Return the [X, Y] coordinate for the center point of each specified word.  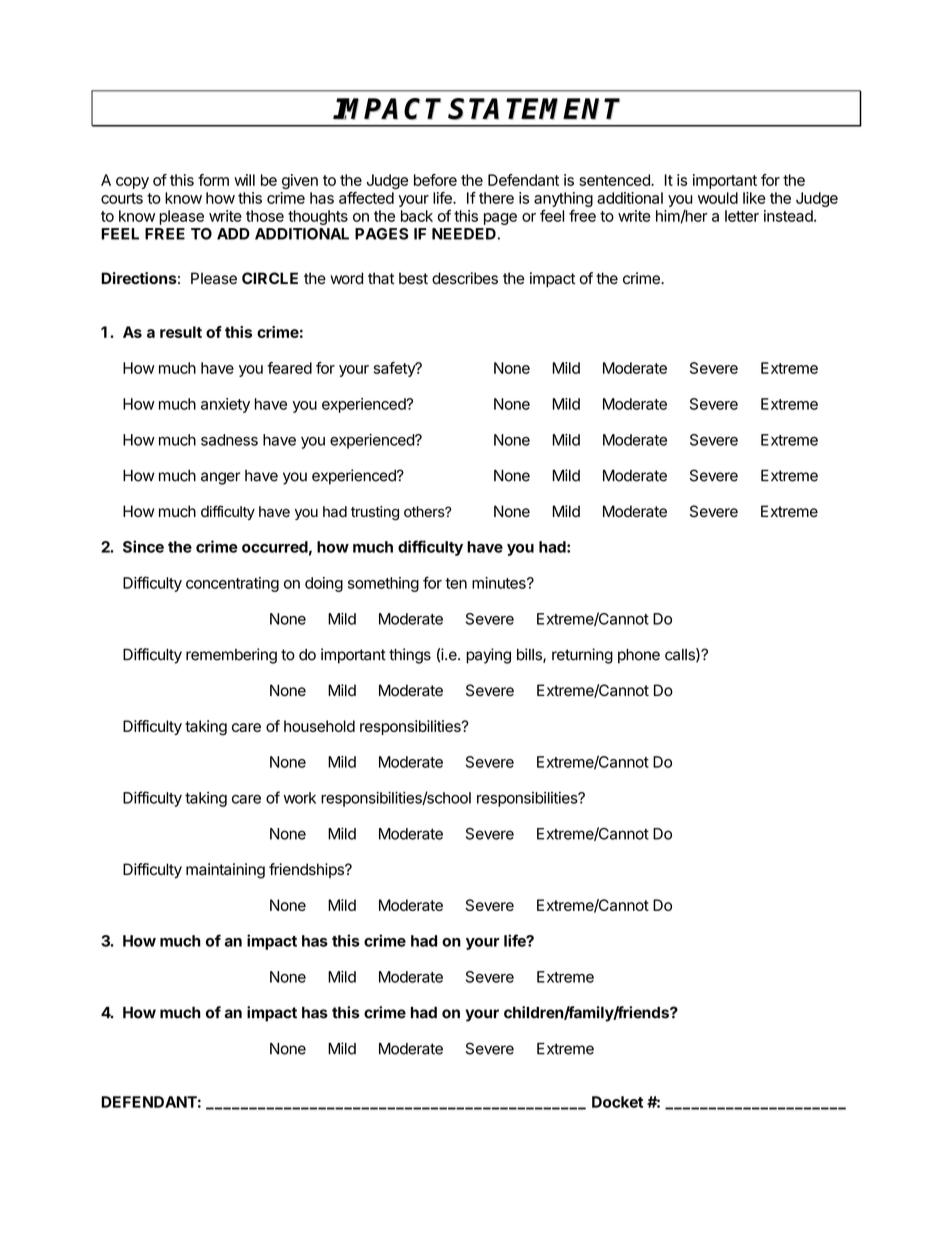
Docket [617, 1102]
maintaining [225, 871]
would [718, 198]
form [213, 180]
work [300, 798]
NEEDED [464, 234]
